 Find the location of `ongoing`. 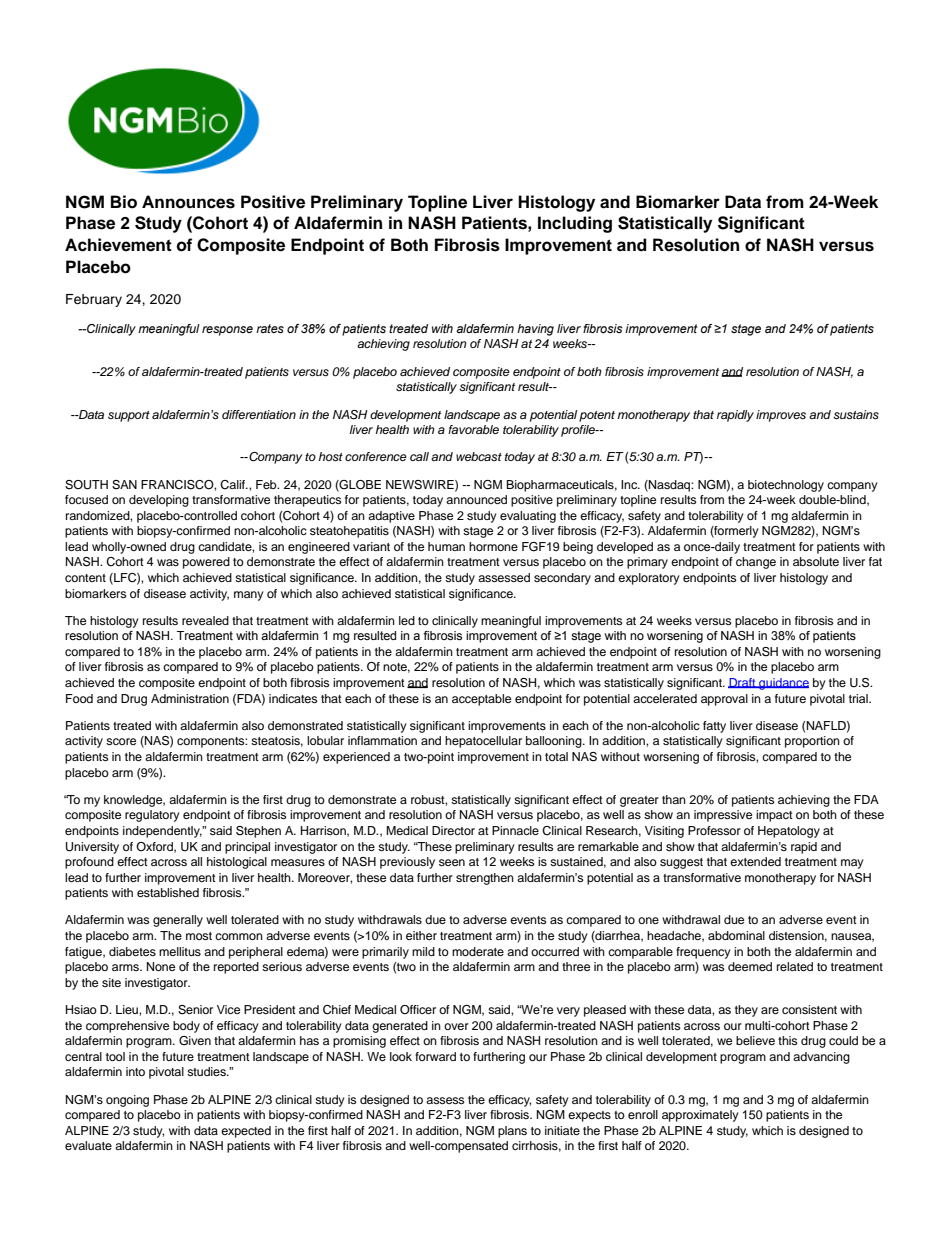

ongoing is located at coordinates (127, 1101).
